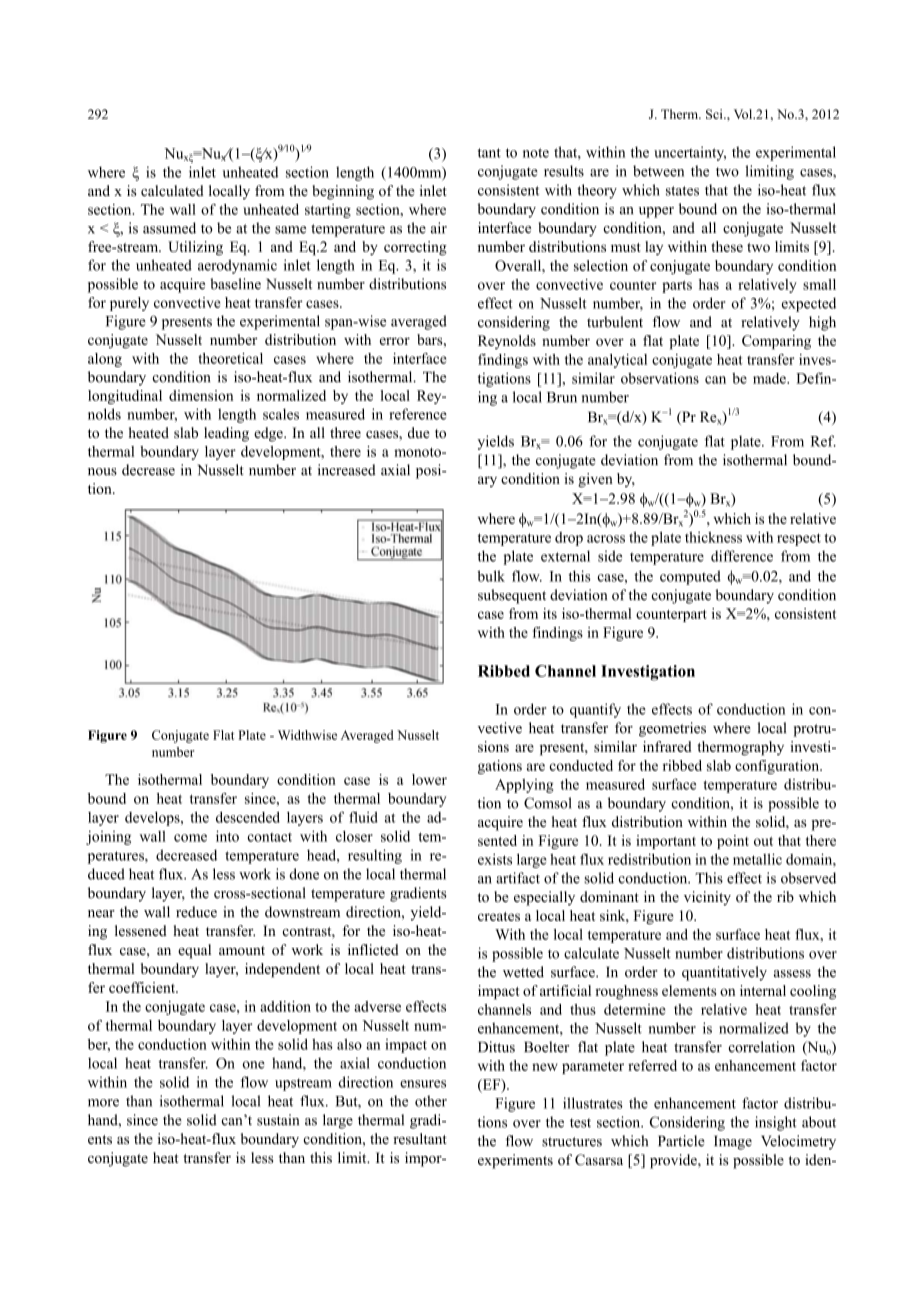 This screenshot has width=924, height=1308. What do you see at coordinates (169, 228) in the screenshot?
I see `assumed` at bounding box center [169, 228].
